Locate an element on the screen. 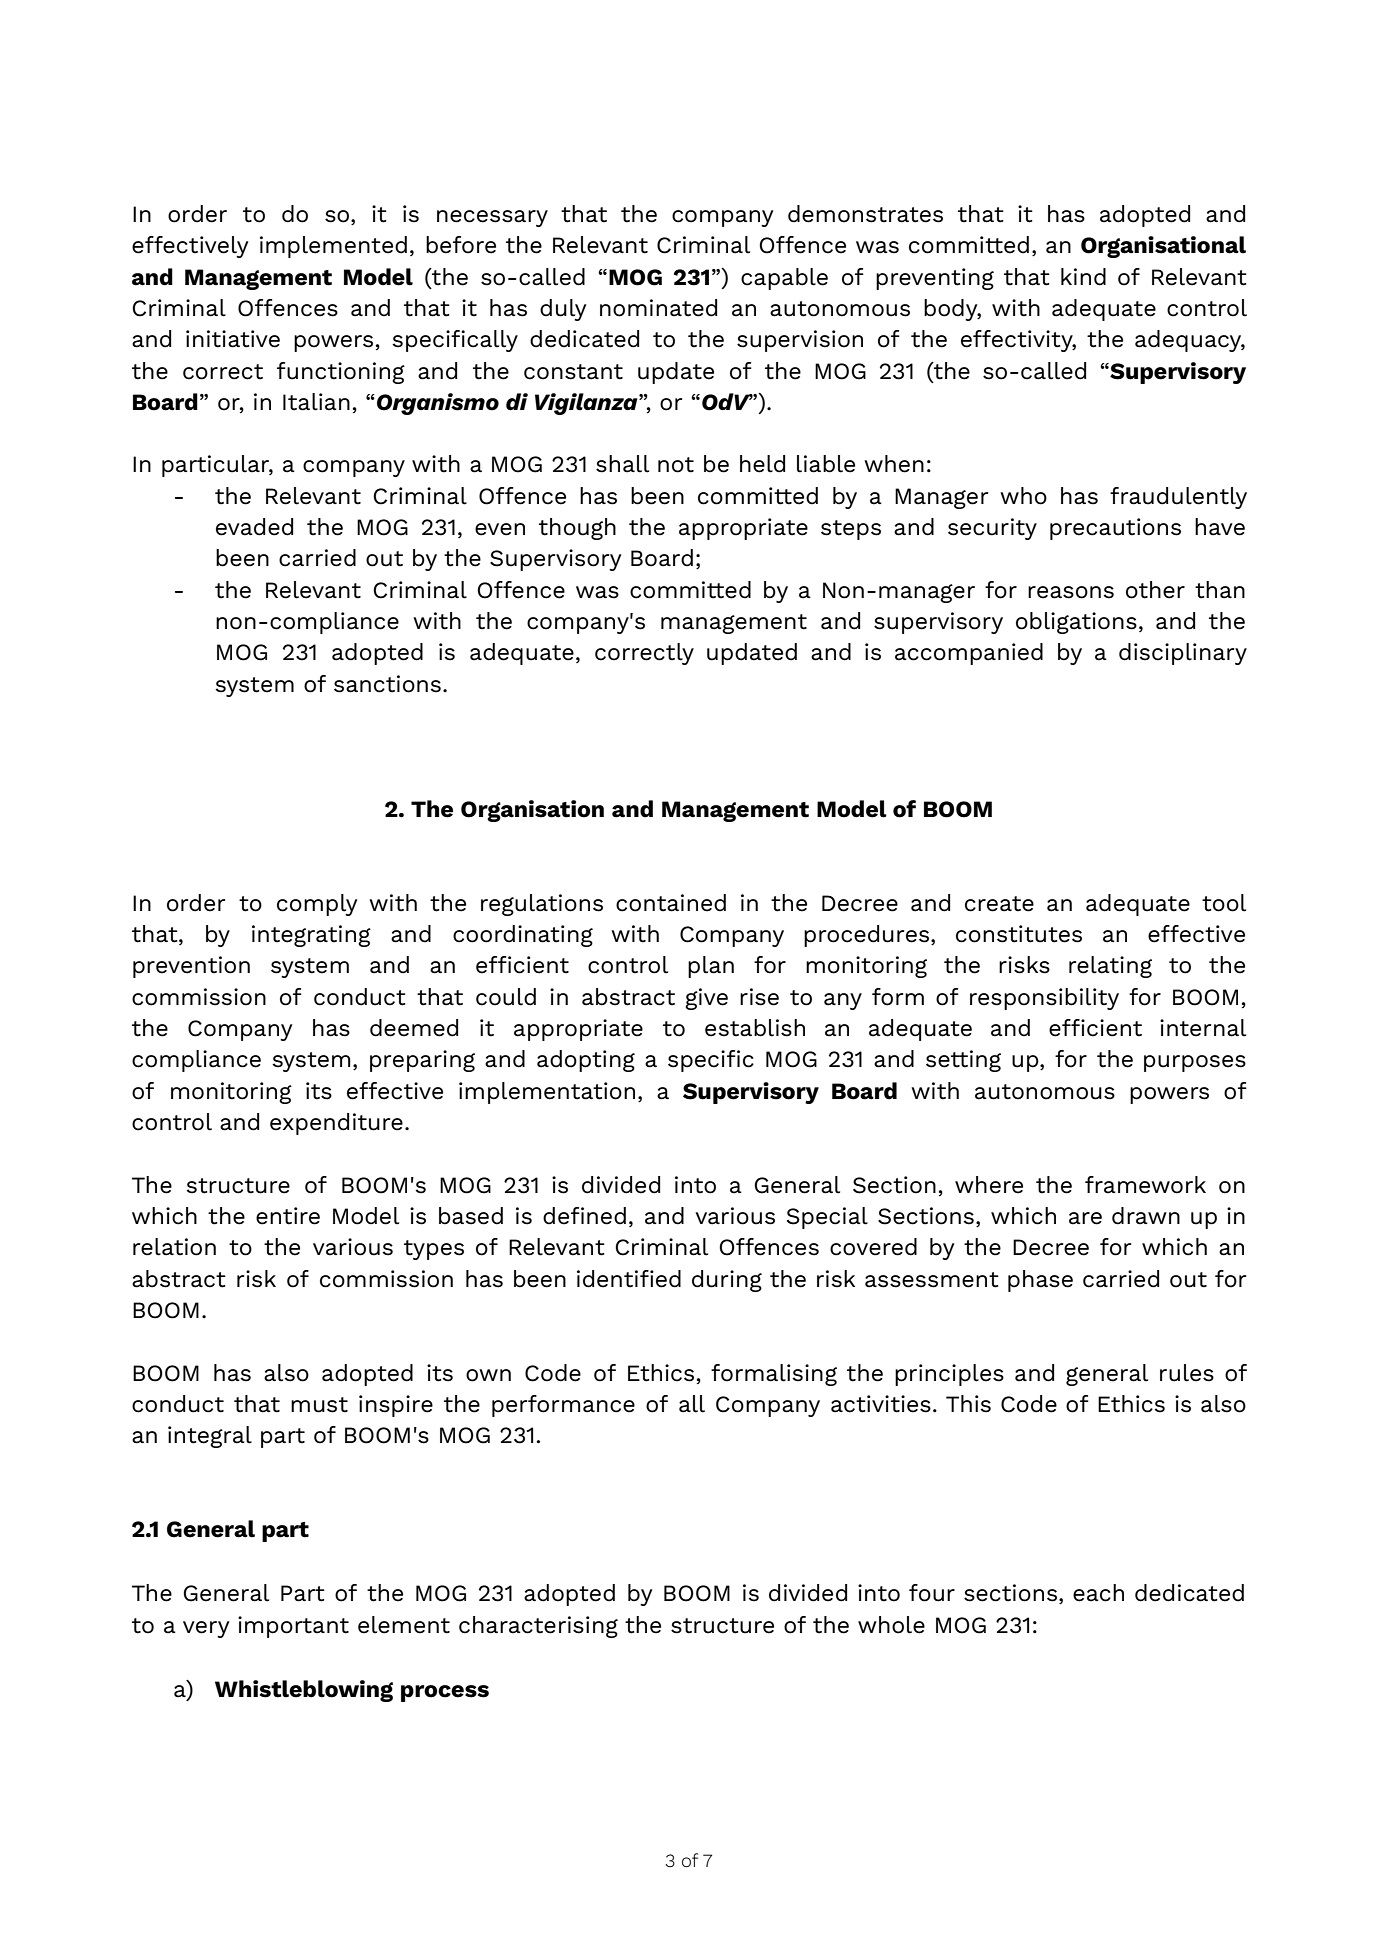 The width and height of the screenshot is (1382, 1953). obligations is located at coordinates (1076, 623).
